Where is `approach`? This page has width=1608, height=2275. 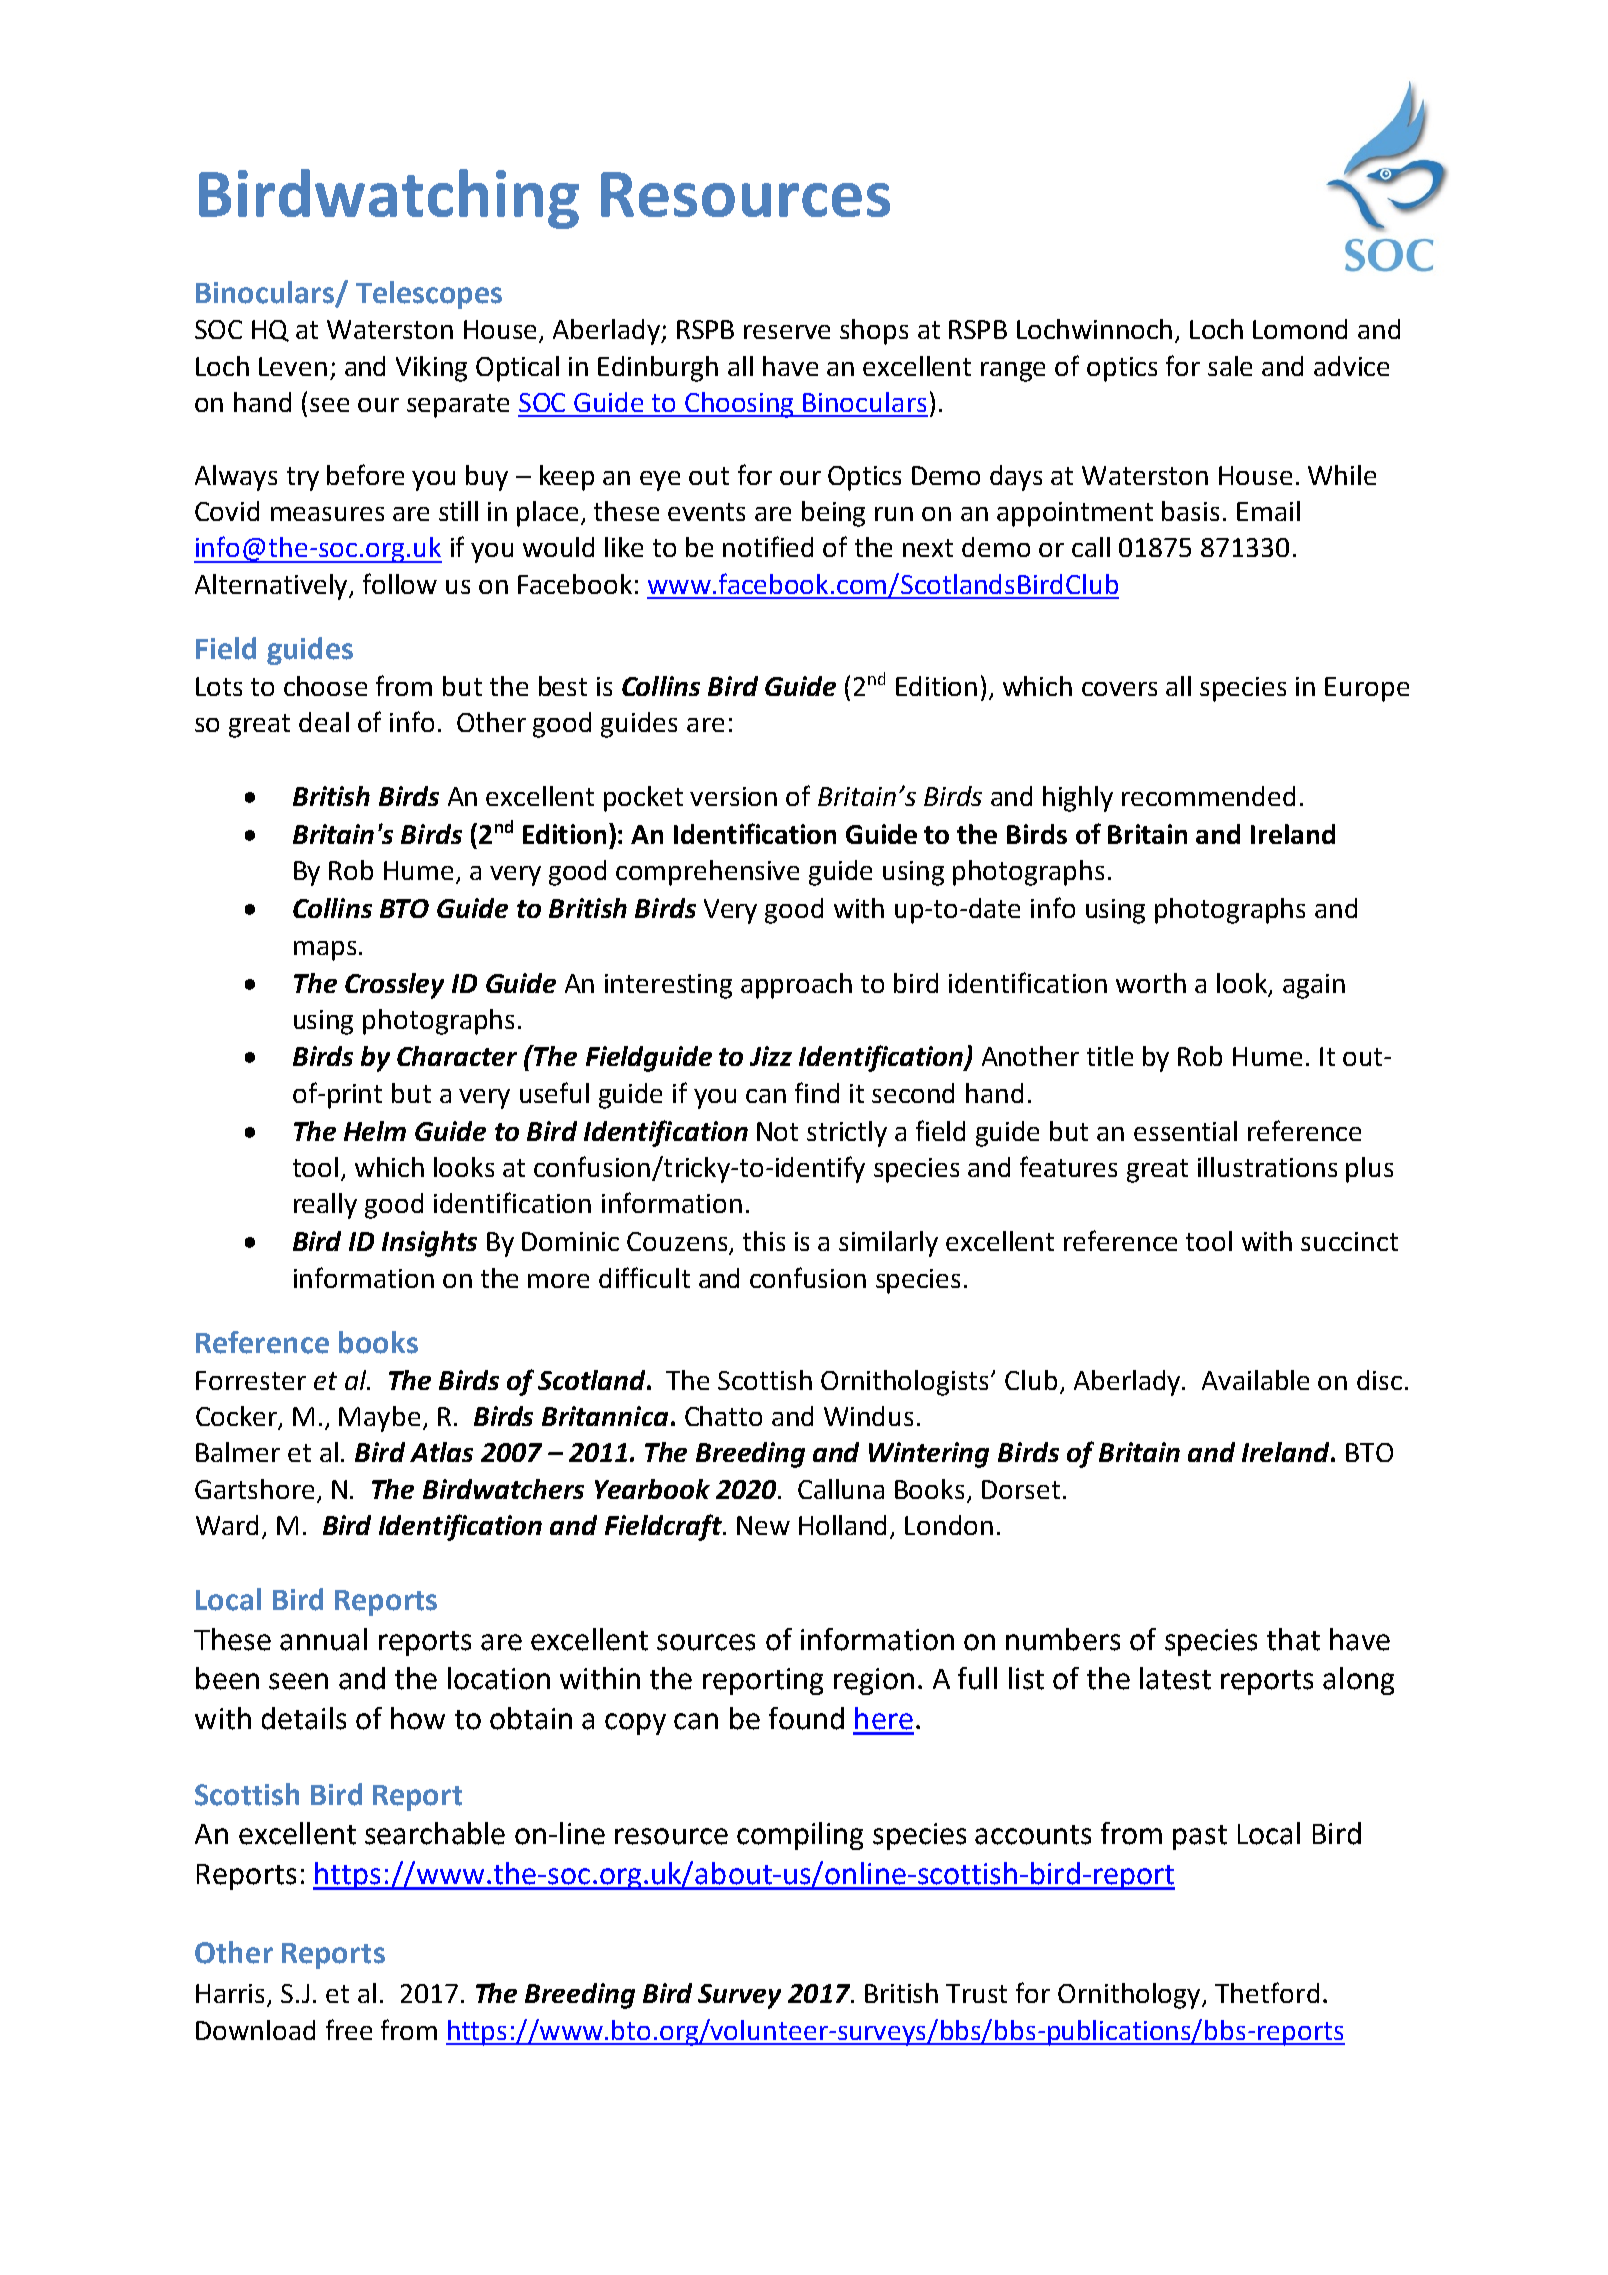
approach is located at coordinates (796, 986).
